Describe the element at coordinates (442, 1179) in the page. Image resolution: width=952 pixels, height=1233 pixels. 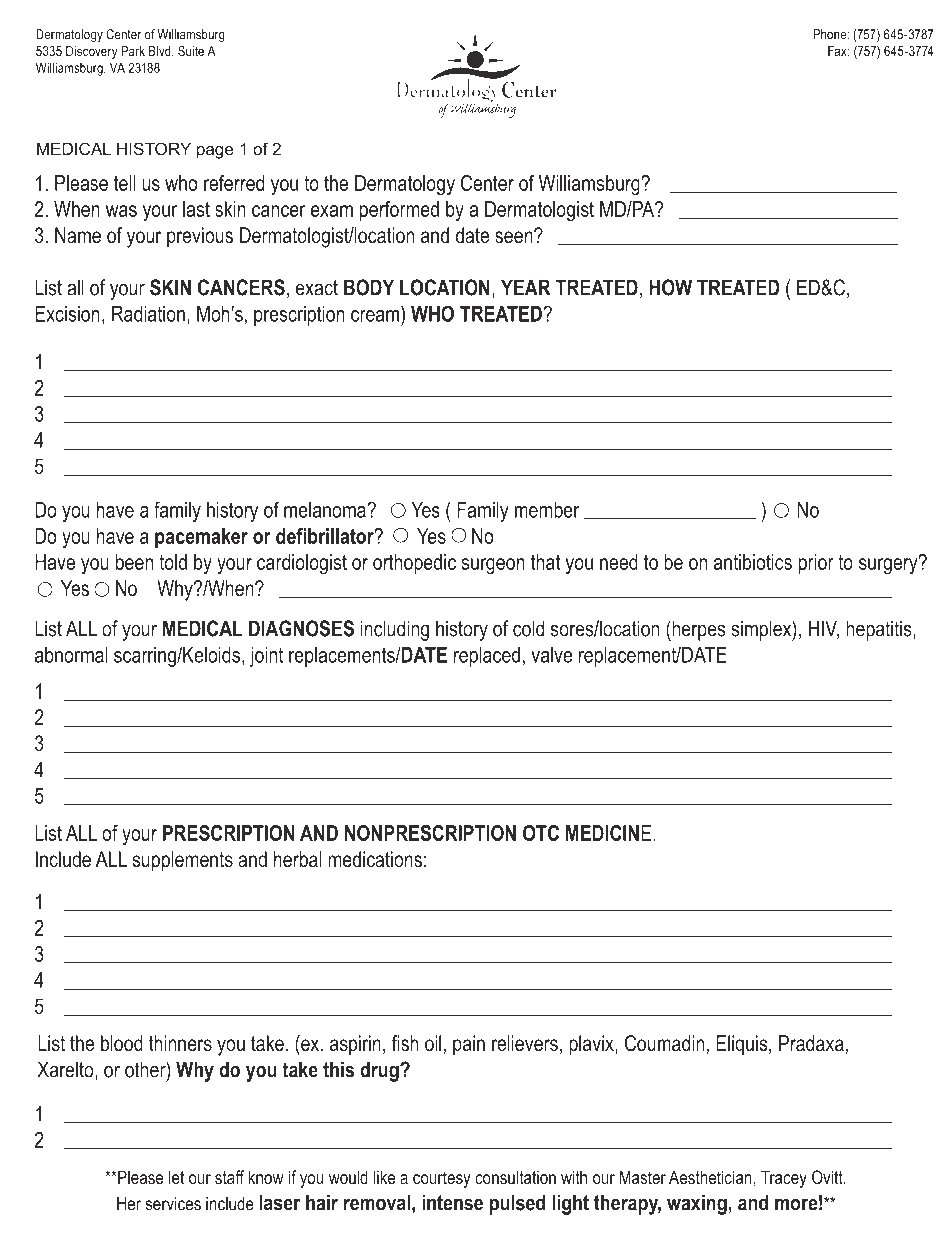
I see `courtesy` at that location.
